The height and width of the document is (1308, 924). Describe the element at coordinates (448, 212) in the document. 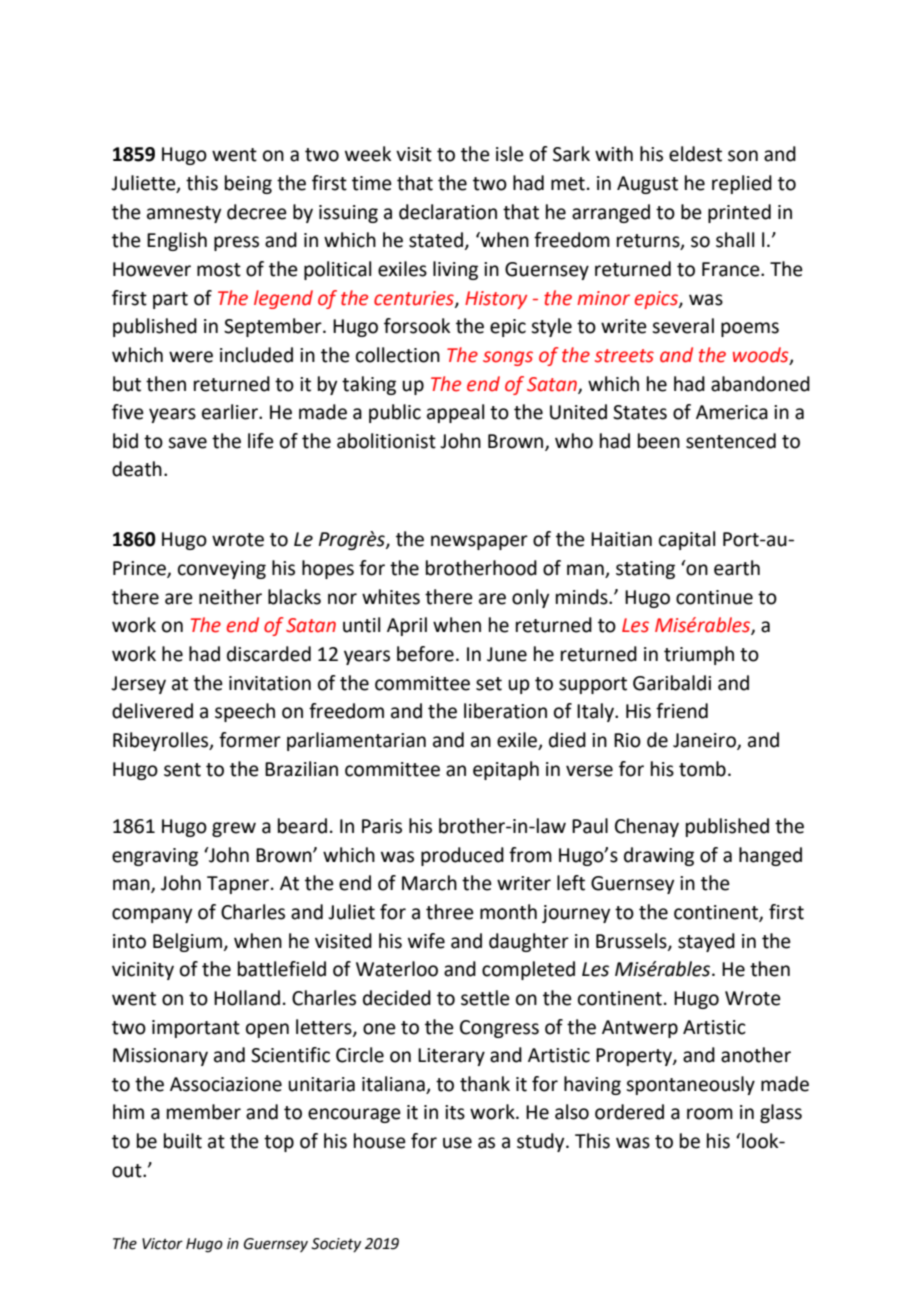

I see `declaration` at that location.
